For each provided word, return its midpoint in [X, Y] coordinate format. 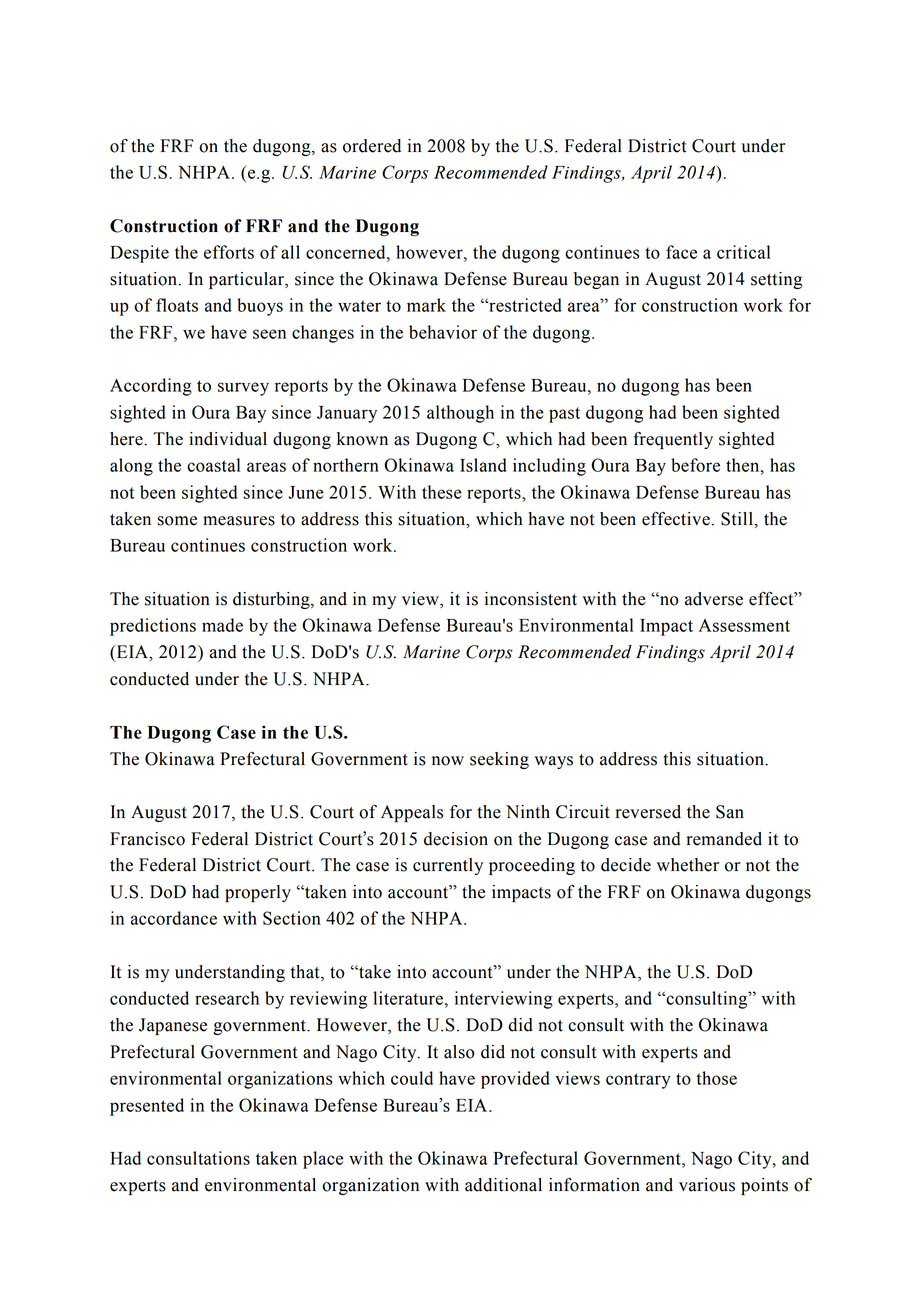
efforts [229, 252]
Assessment [744, 625]
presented [147, 1107]
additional [503, 1185]
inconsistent [531, 599]
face [681, 252]
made [222, 625]
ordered [372, 146]
